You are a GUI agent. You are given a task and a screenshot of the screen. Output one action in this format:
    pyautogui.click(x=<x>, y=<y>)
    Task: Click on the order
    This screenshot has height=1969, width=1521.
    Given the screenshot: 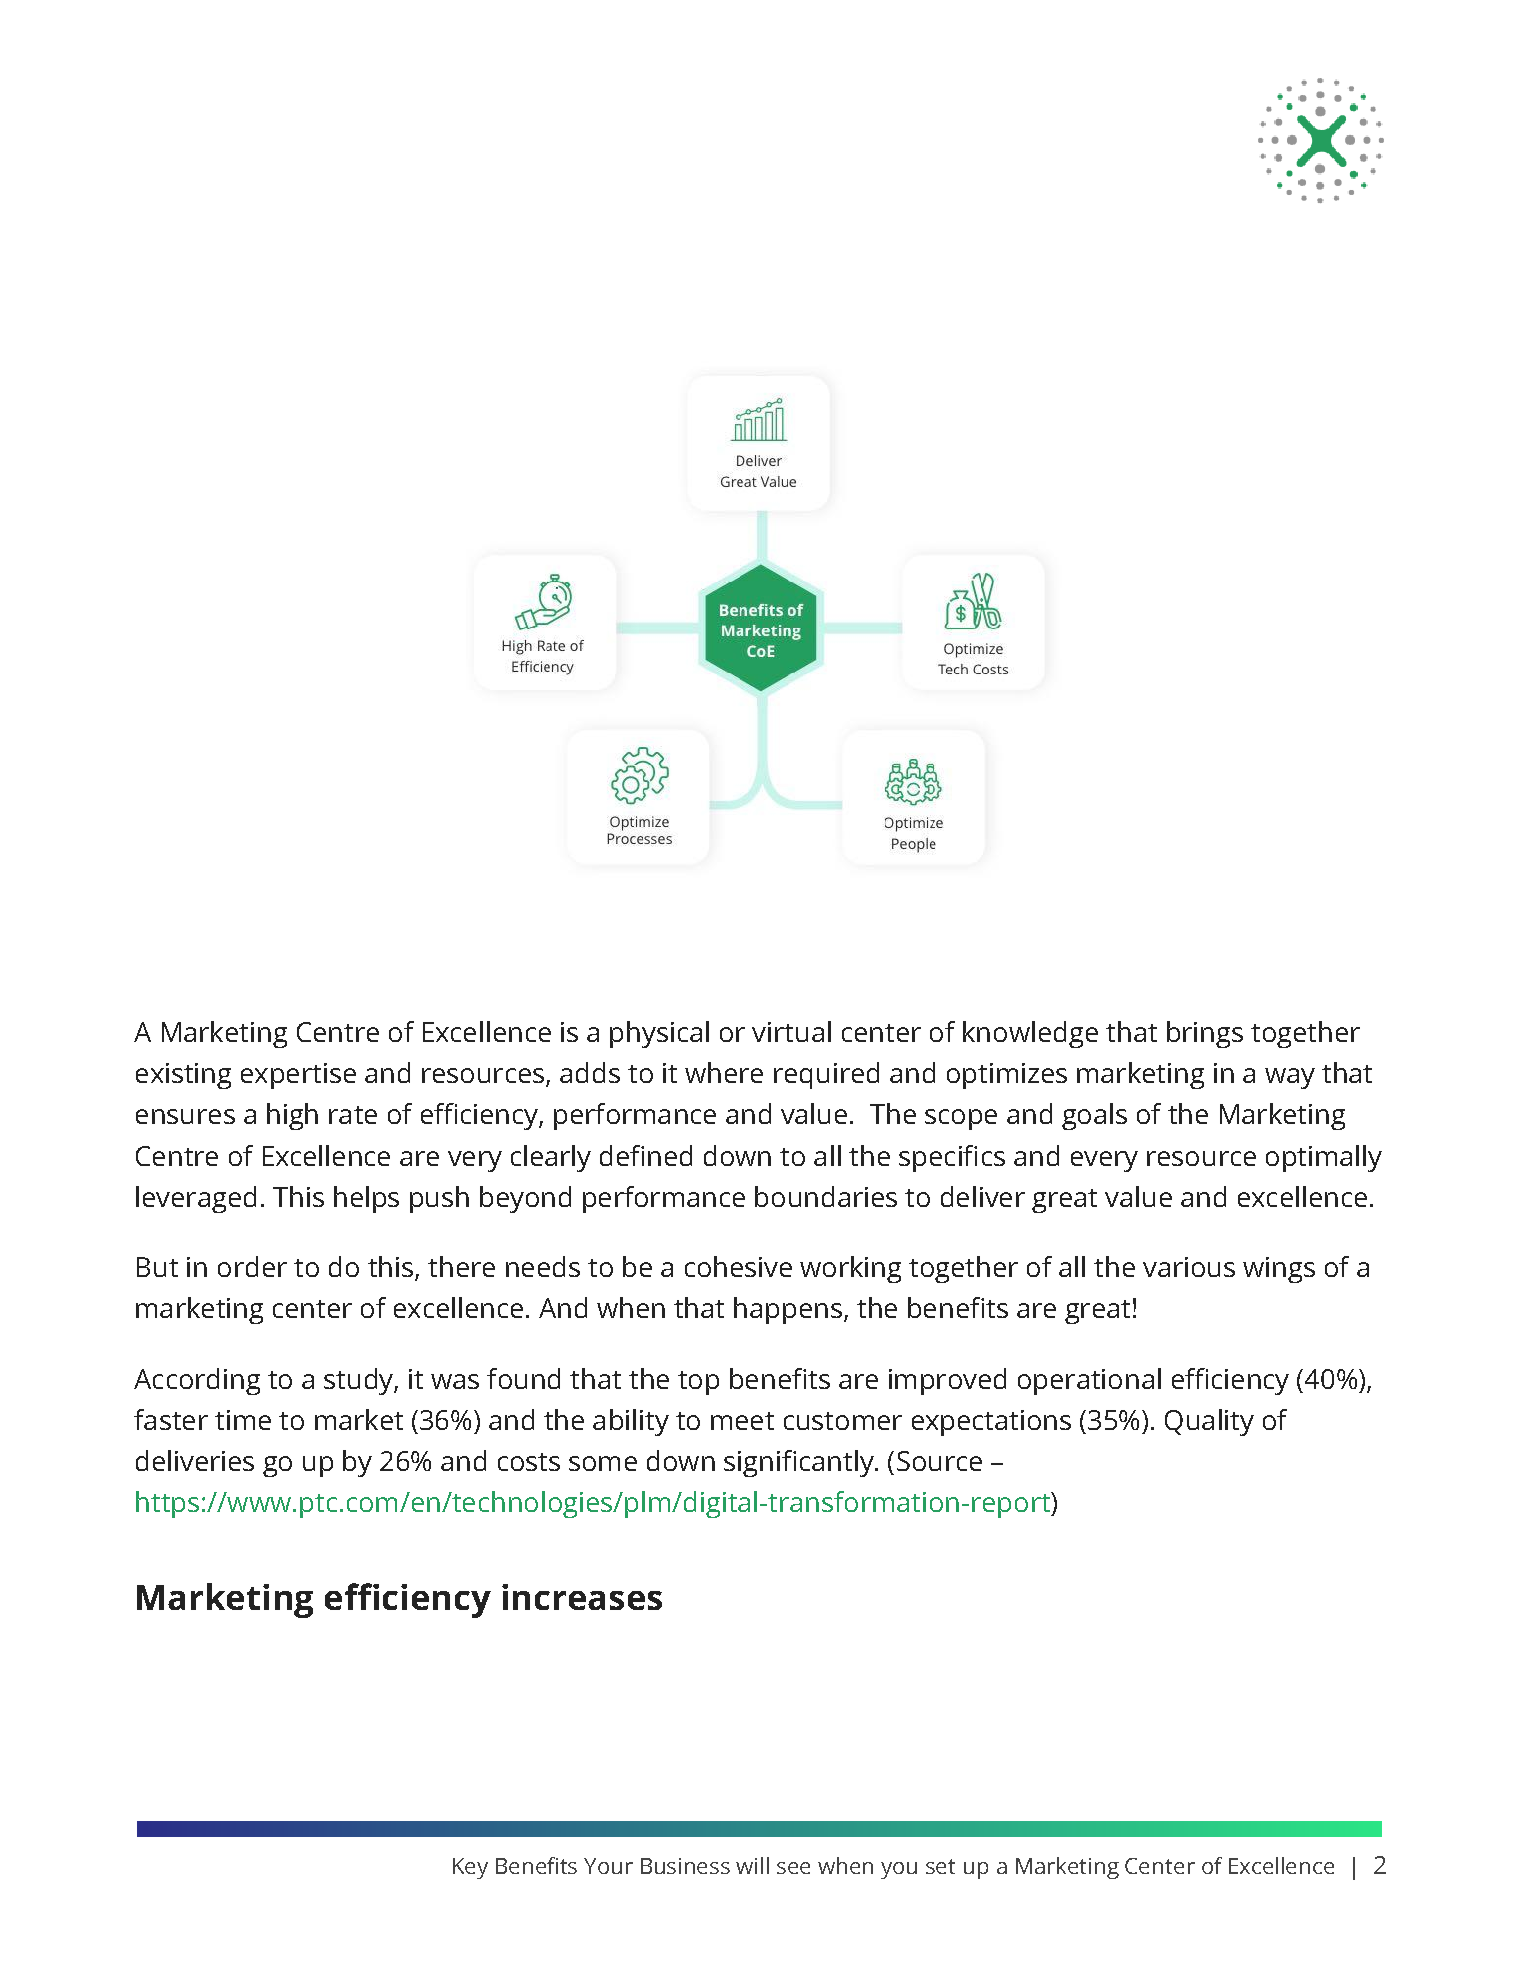 What is the action you would take?
    pyautogui.click(x=252, y=1266)
